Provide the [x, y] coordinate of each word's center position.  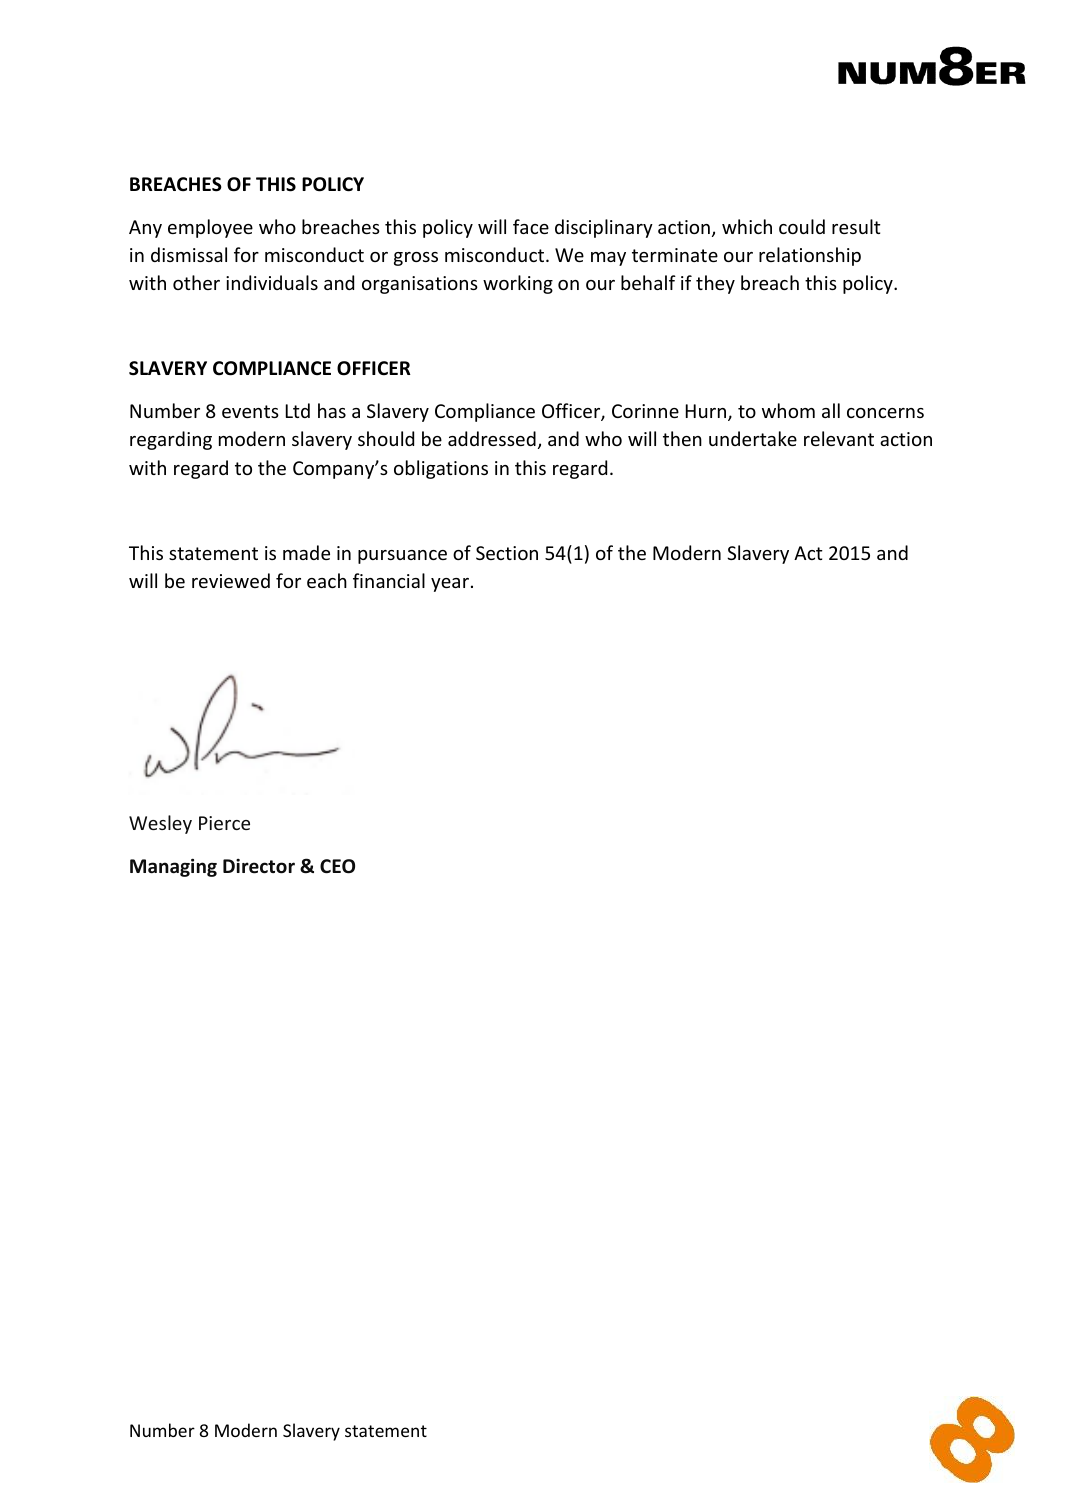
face [531, 226]
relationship [810, 256]
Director [259, 866]
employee [210, 228]
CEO [337, 866]
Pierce [224, 823]
